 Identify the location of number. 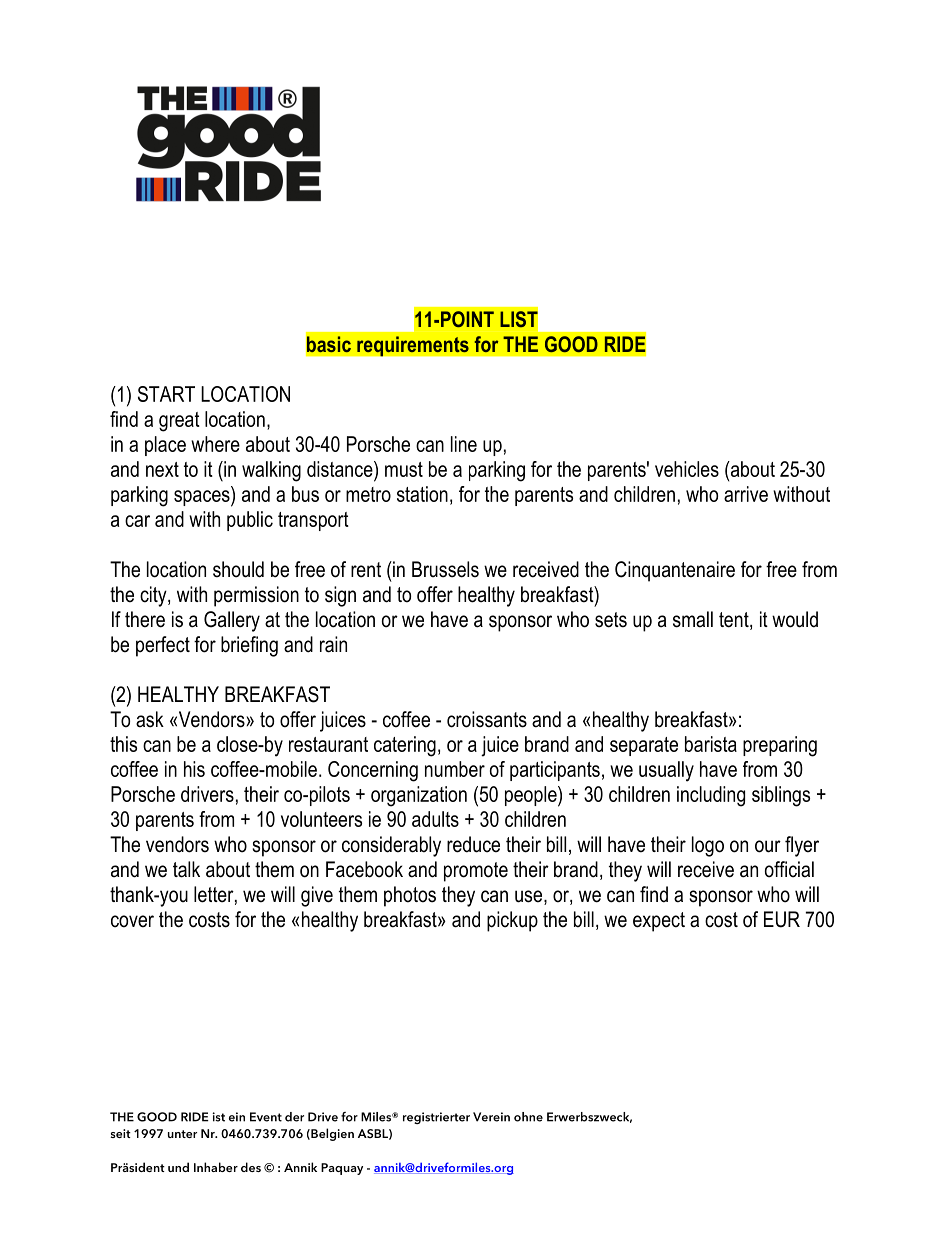
(455, 769).
